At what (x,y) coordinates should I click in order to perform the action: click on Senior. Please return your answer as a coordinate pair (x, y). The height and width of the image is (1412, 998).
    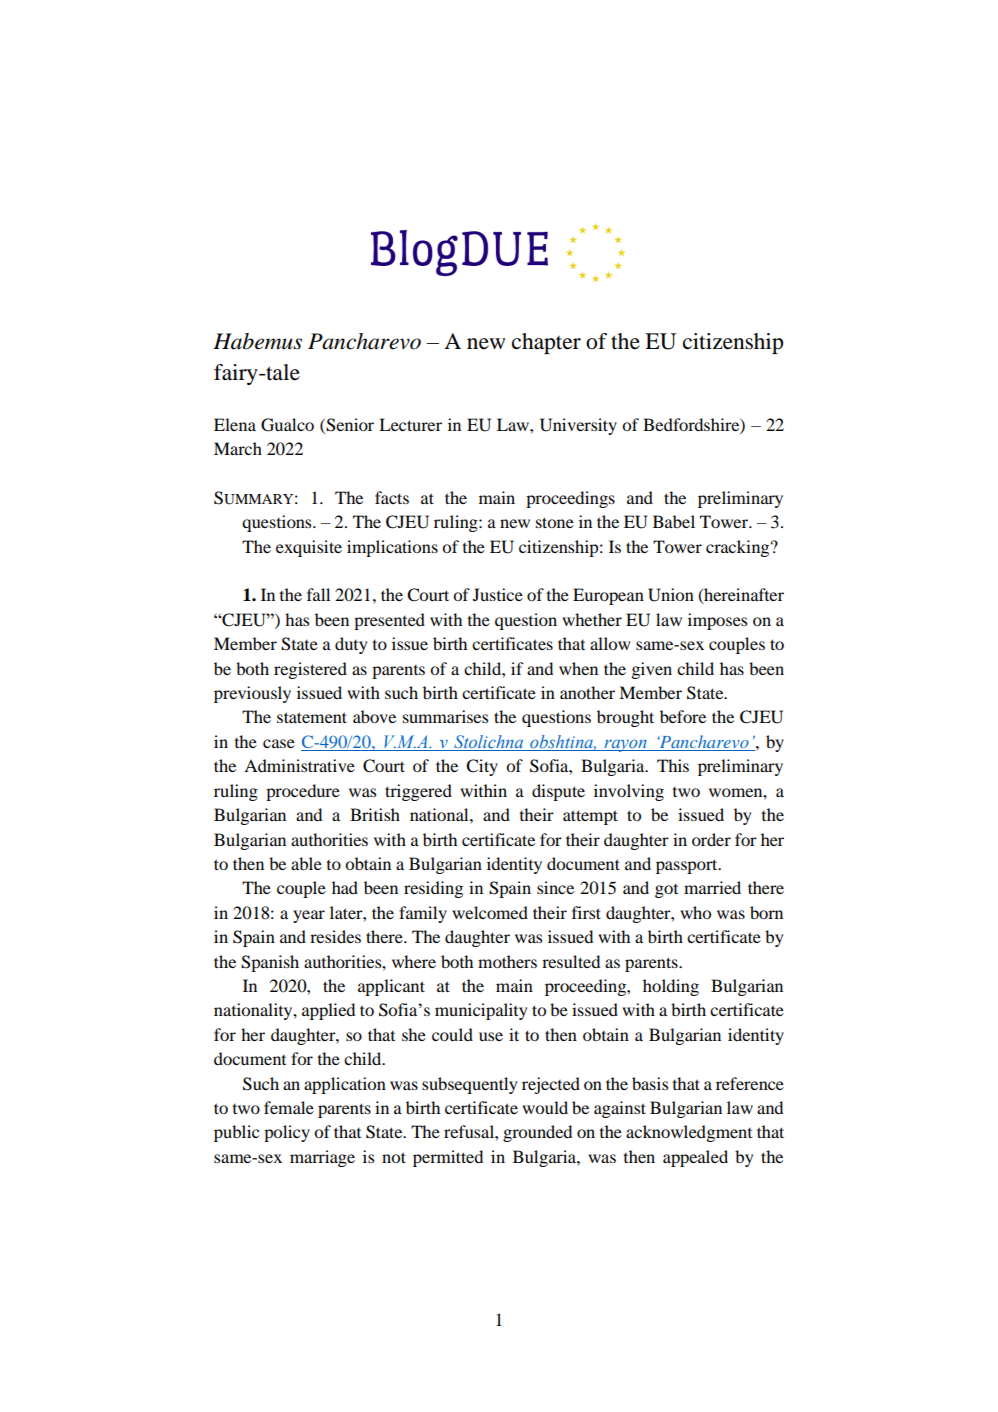
    Looking at the image, I should click on (349, 425).
